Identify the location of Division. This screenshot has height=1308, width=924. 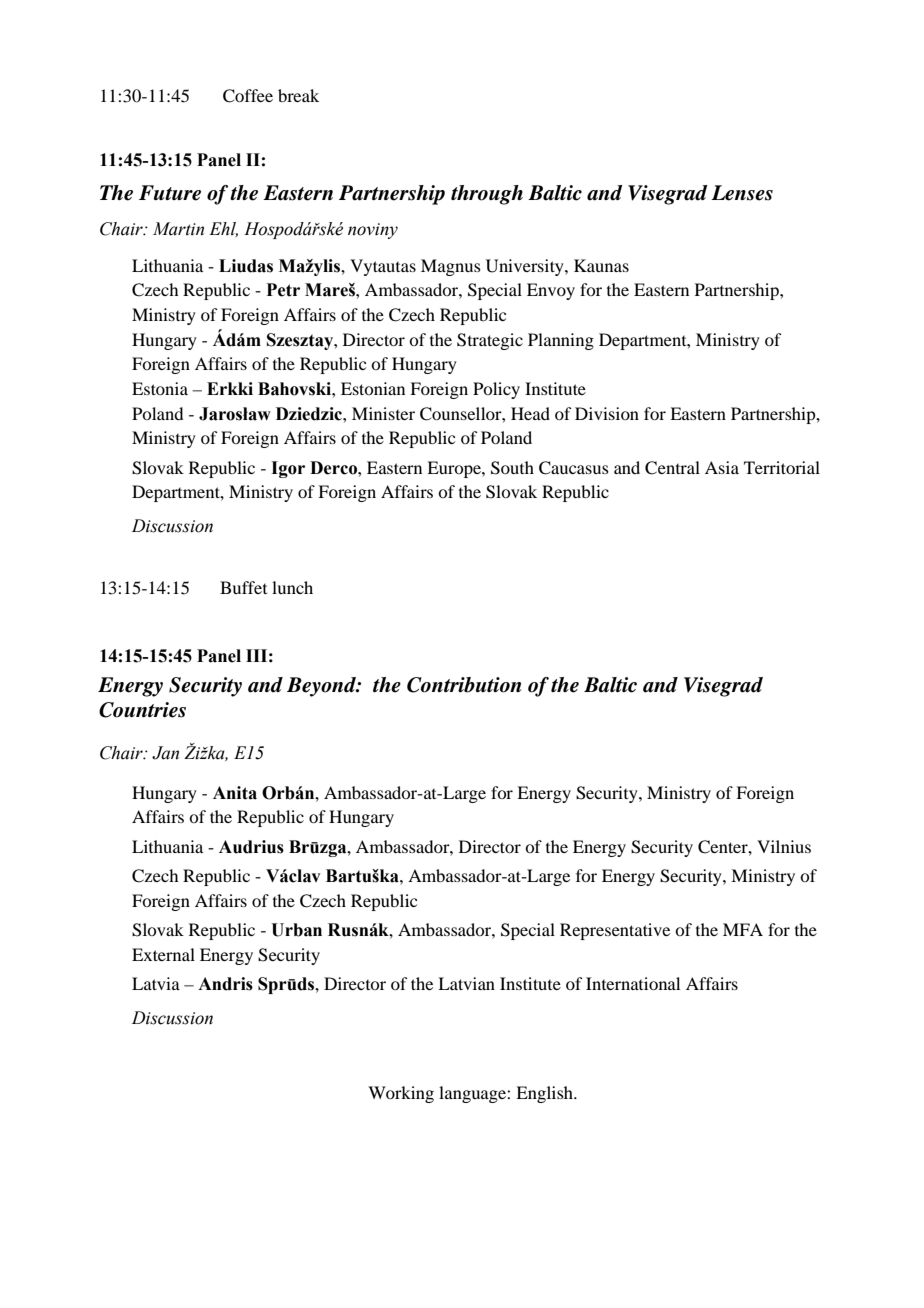
(607, 413).
